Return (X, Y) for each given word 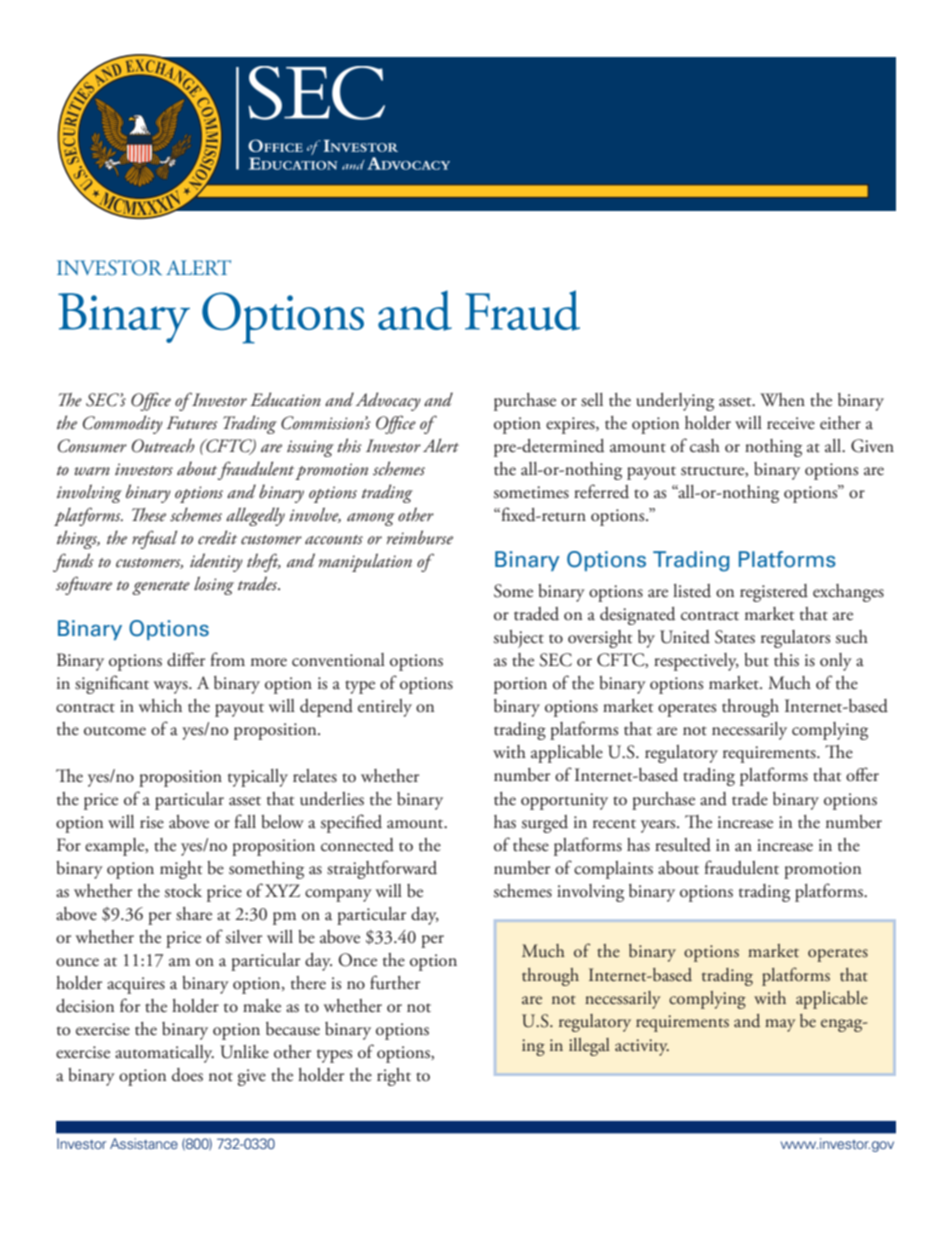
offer (862, 774)
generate (161, 588)
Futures (192, 423)
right (394, 1077)
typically (258, 778)
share (194, 914)
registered (774, 593)
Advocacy (388, 401)
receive (791, 423)
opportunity (564, 801)
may (780, 1025)
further (395, 982)
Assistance (144, 1143)
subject (519, 639)
